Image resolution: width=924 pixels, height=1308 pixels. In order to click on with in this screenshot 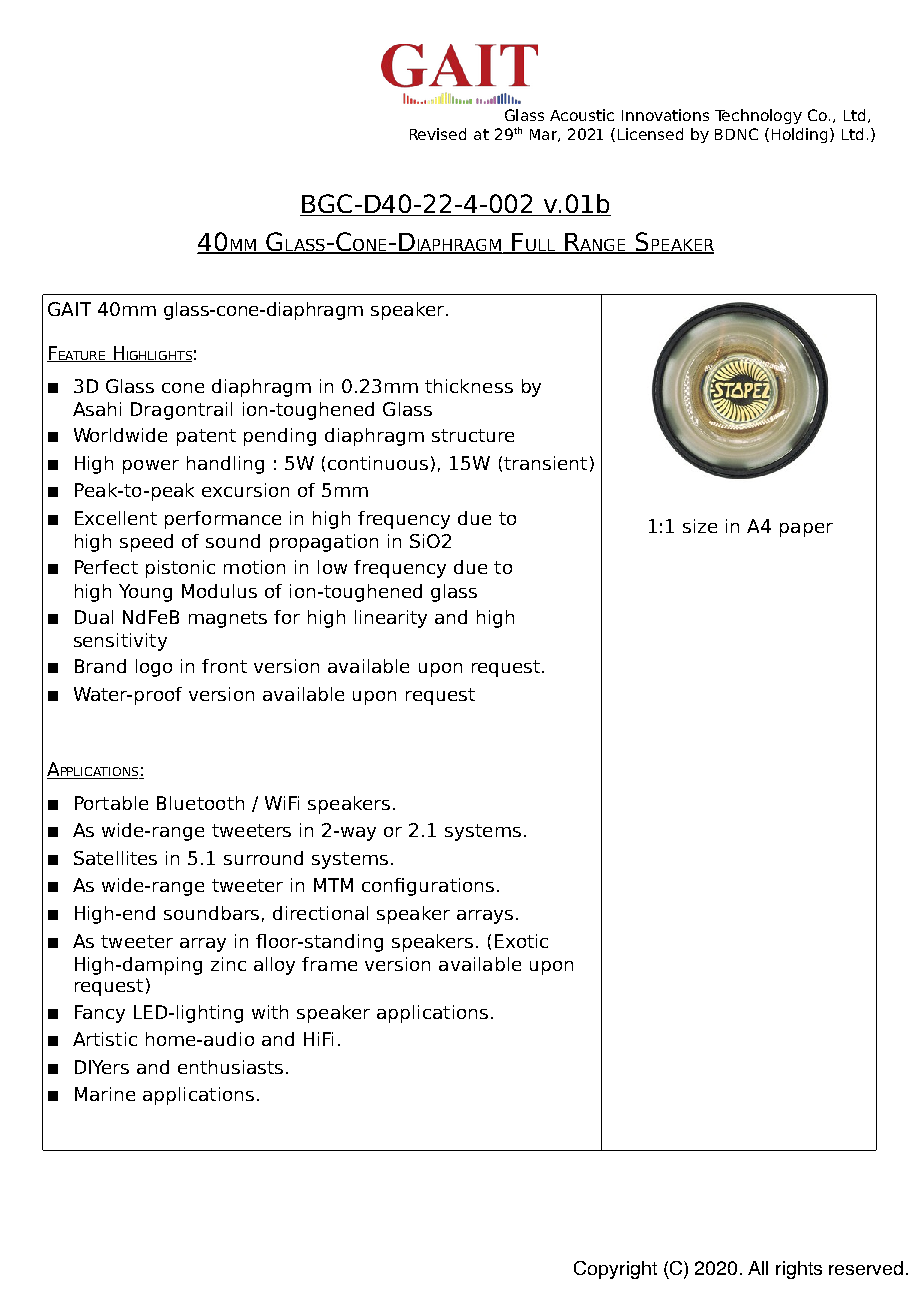, I will do `click(270, 1012)`.
